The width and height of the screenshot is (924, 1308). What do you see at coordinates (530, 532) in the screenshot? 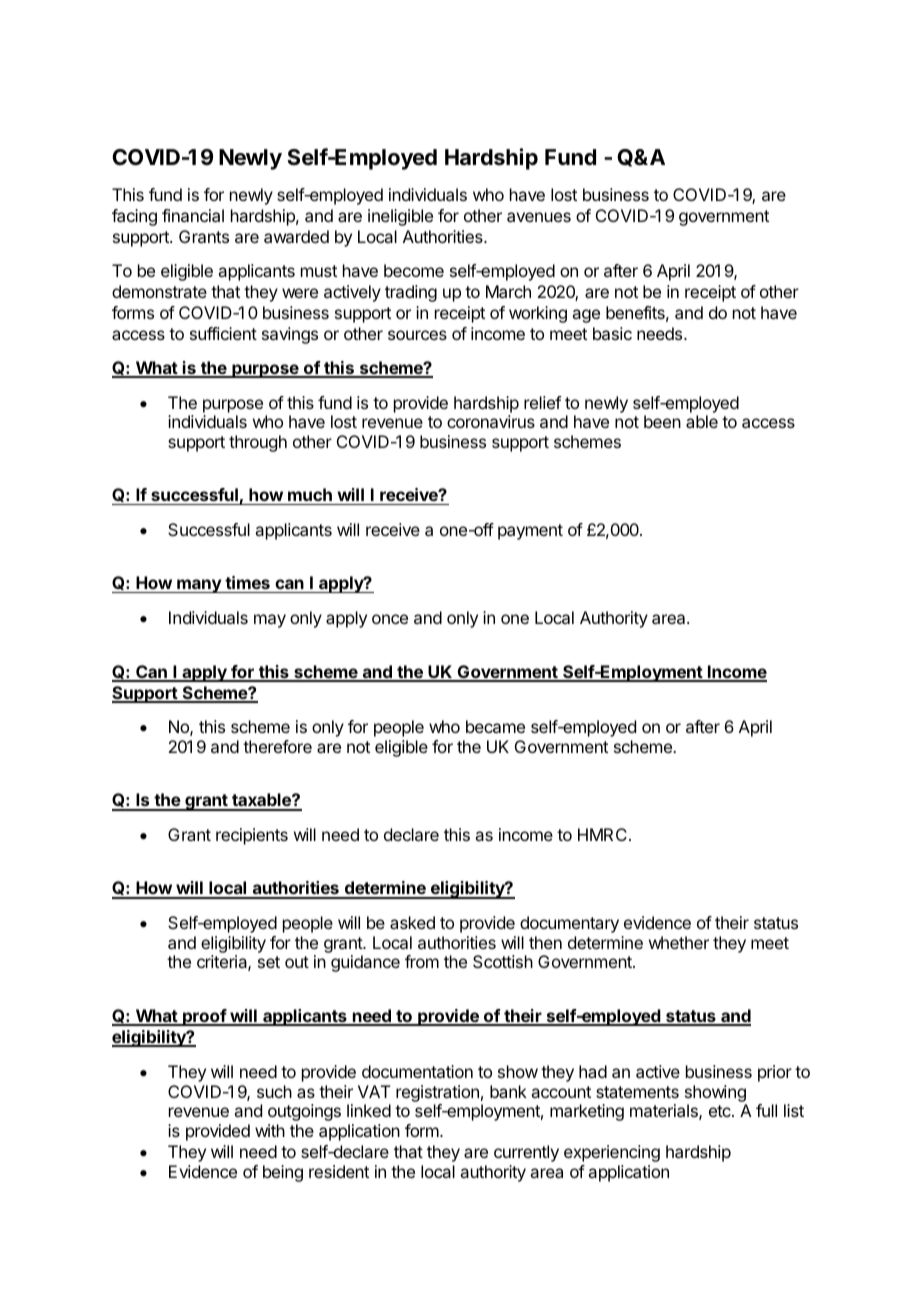
I see `payment` at bounding box center [530, 532].
